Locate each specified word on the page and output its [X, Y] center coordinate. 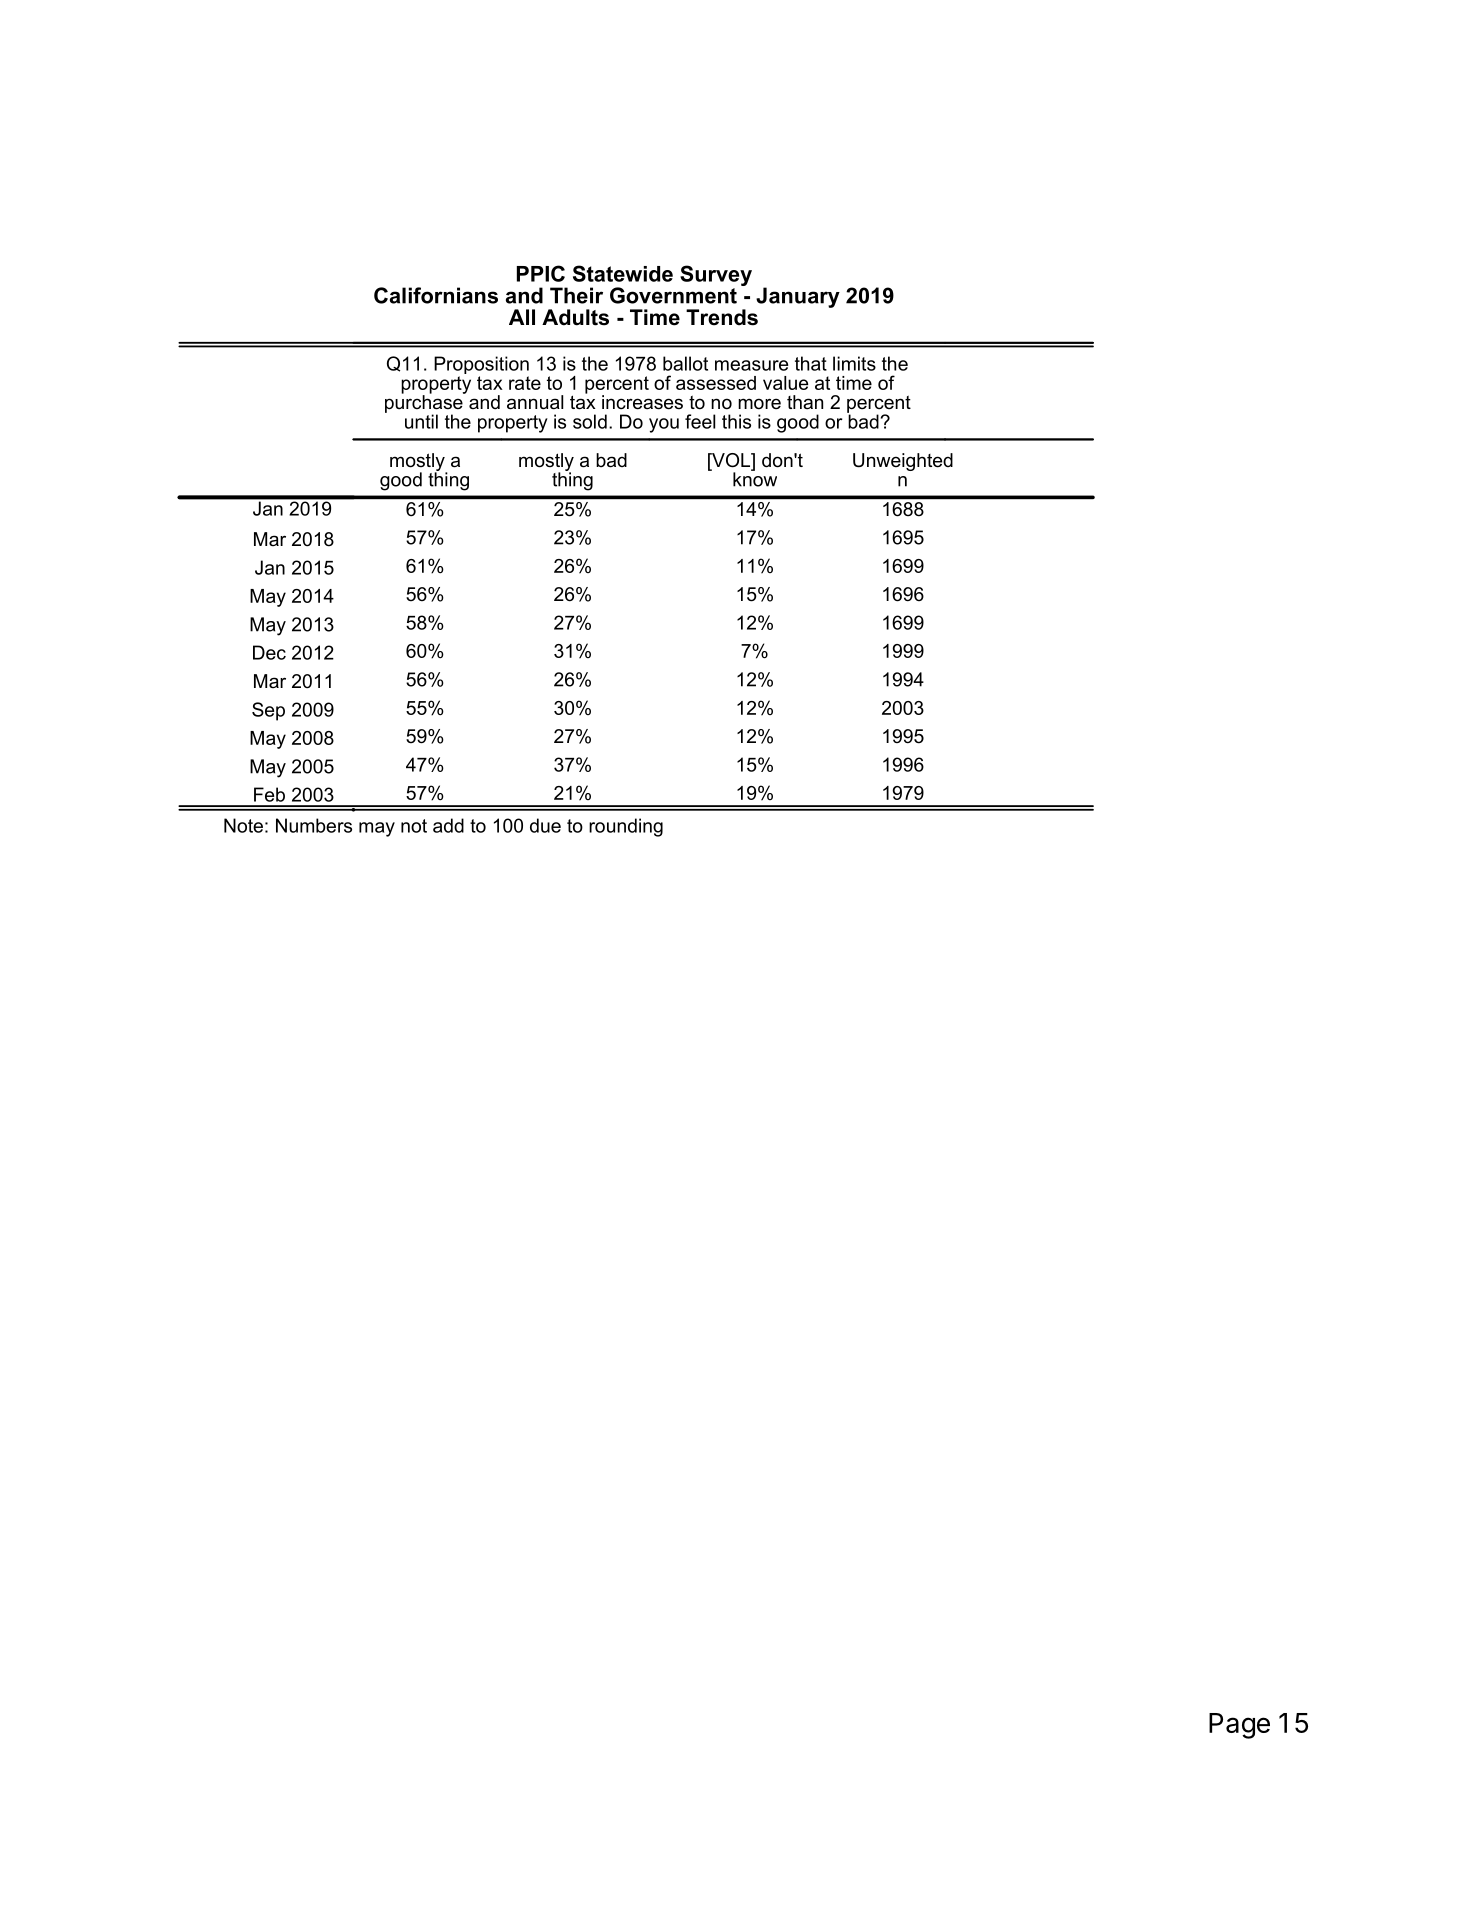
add [448, 825]
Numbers [314, 825]
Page [1239, 1726]
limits [854, 363]
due [545, 825]
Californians [436, 295]
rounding [626, 827]
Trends [722, 317]
